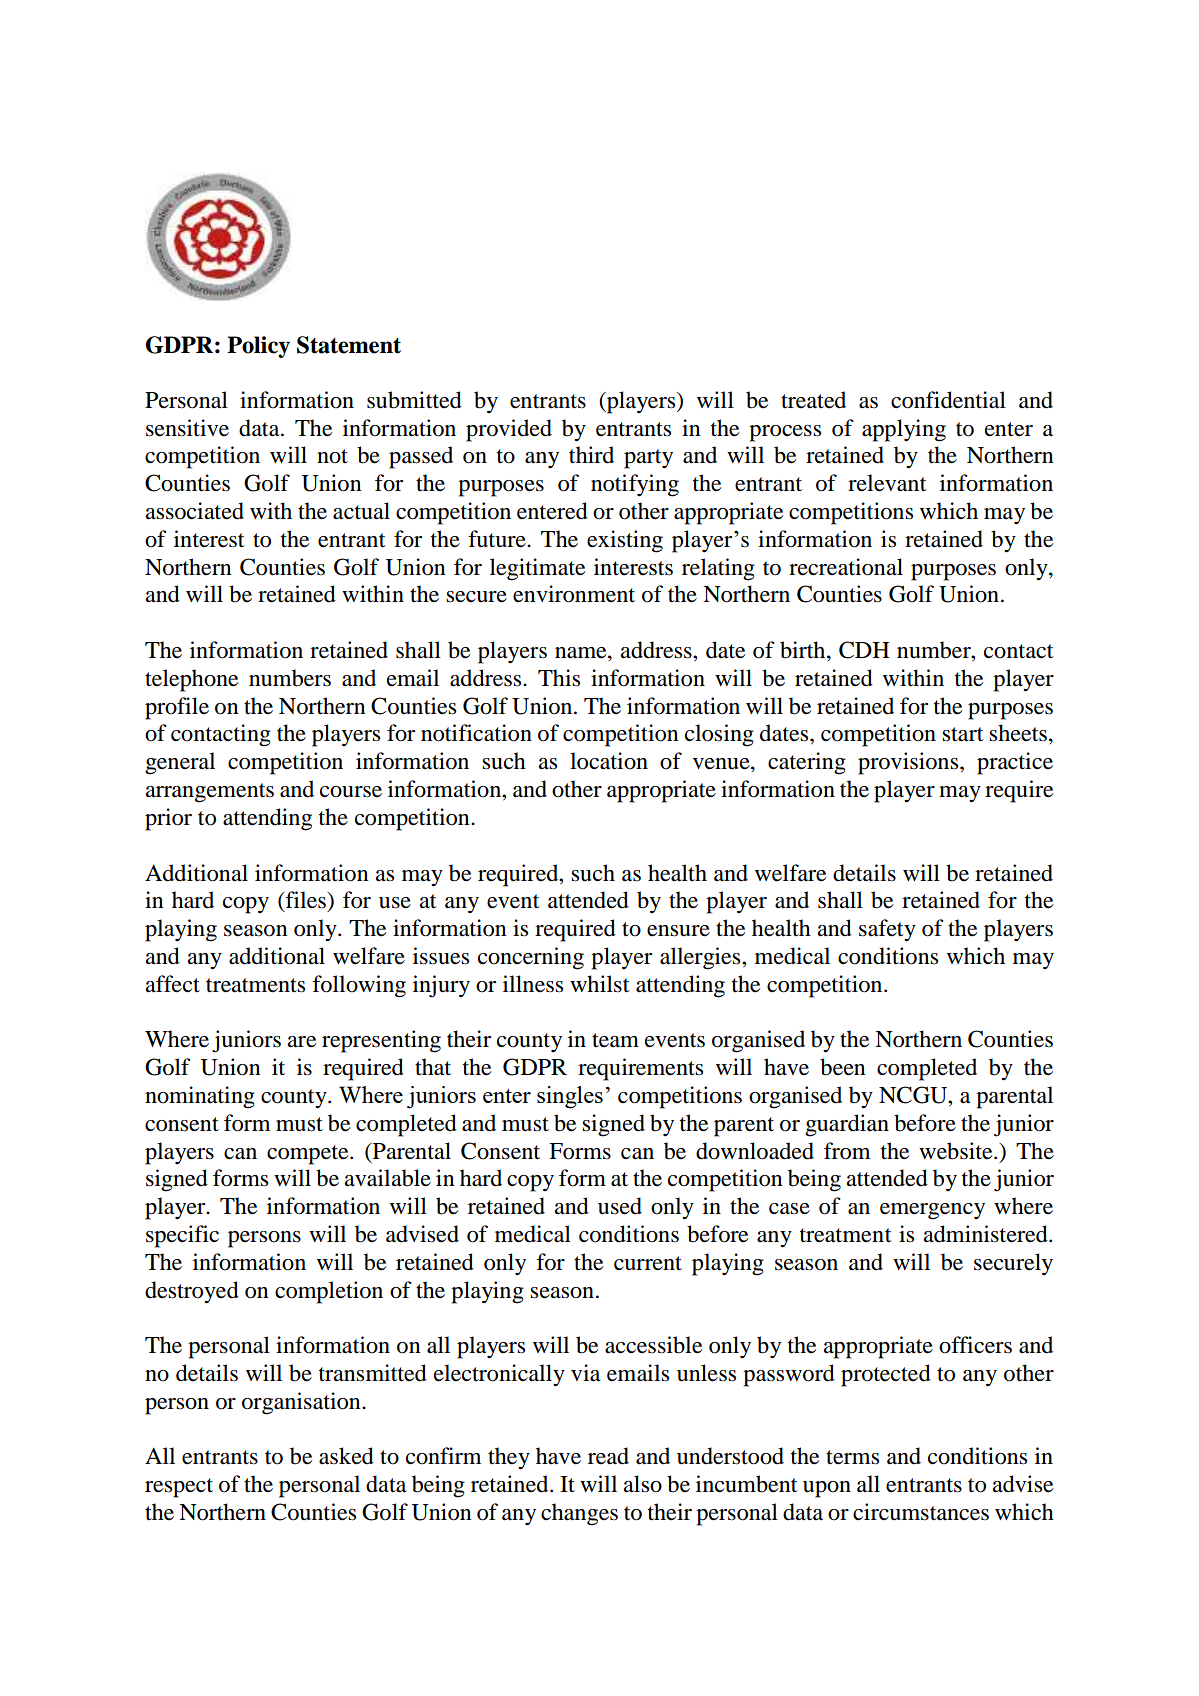 The width and height of the page is (1199, 1696). I want to click on files, so click(305, 901).
